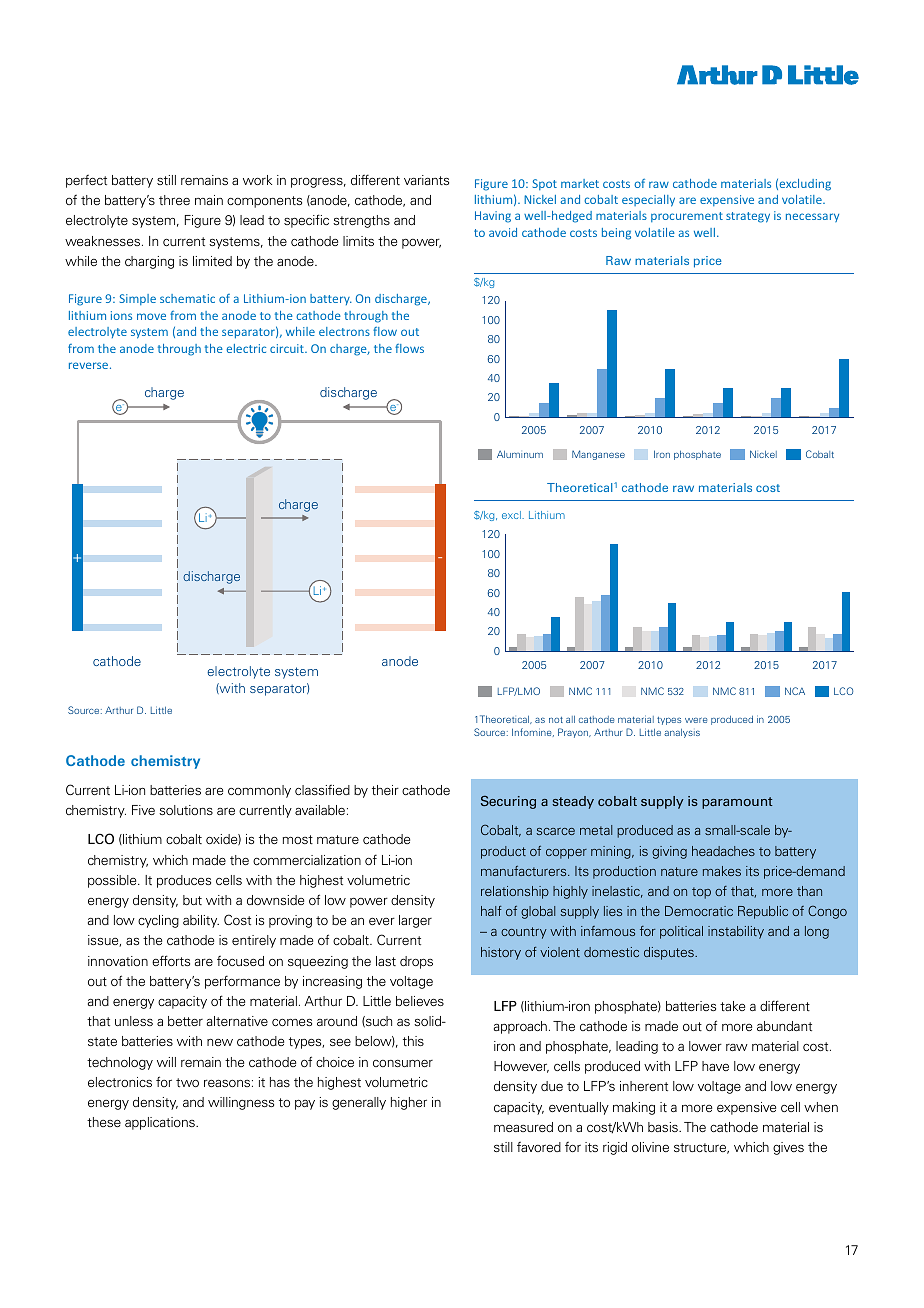  Describe the element at coordinates (174, 200) in the page. I see `three` at that location.
